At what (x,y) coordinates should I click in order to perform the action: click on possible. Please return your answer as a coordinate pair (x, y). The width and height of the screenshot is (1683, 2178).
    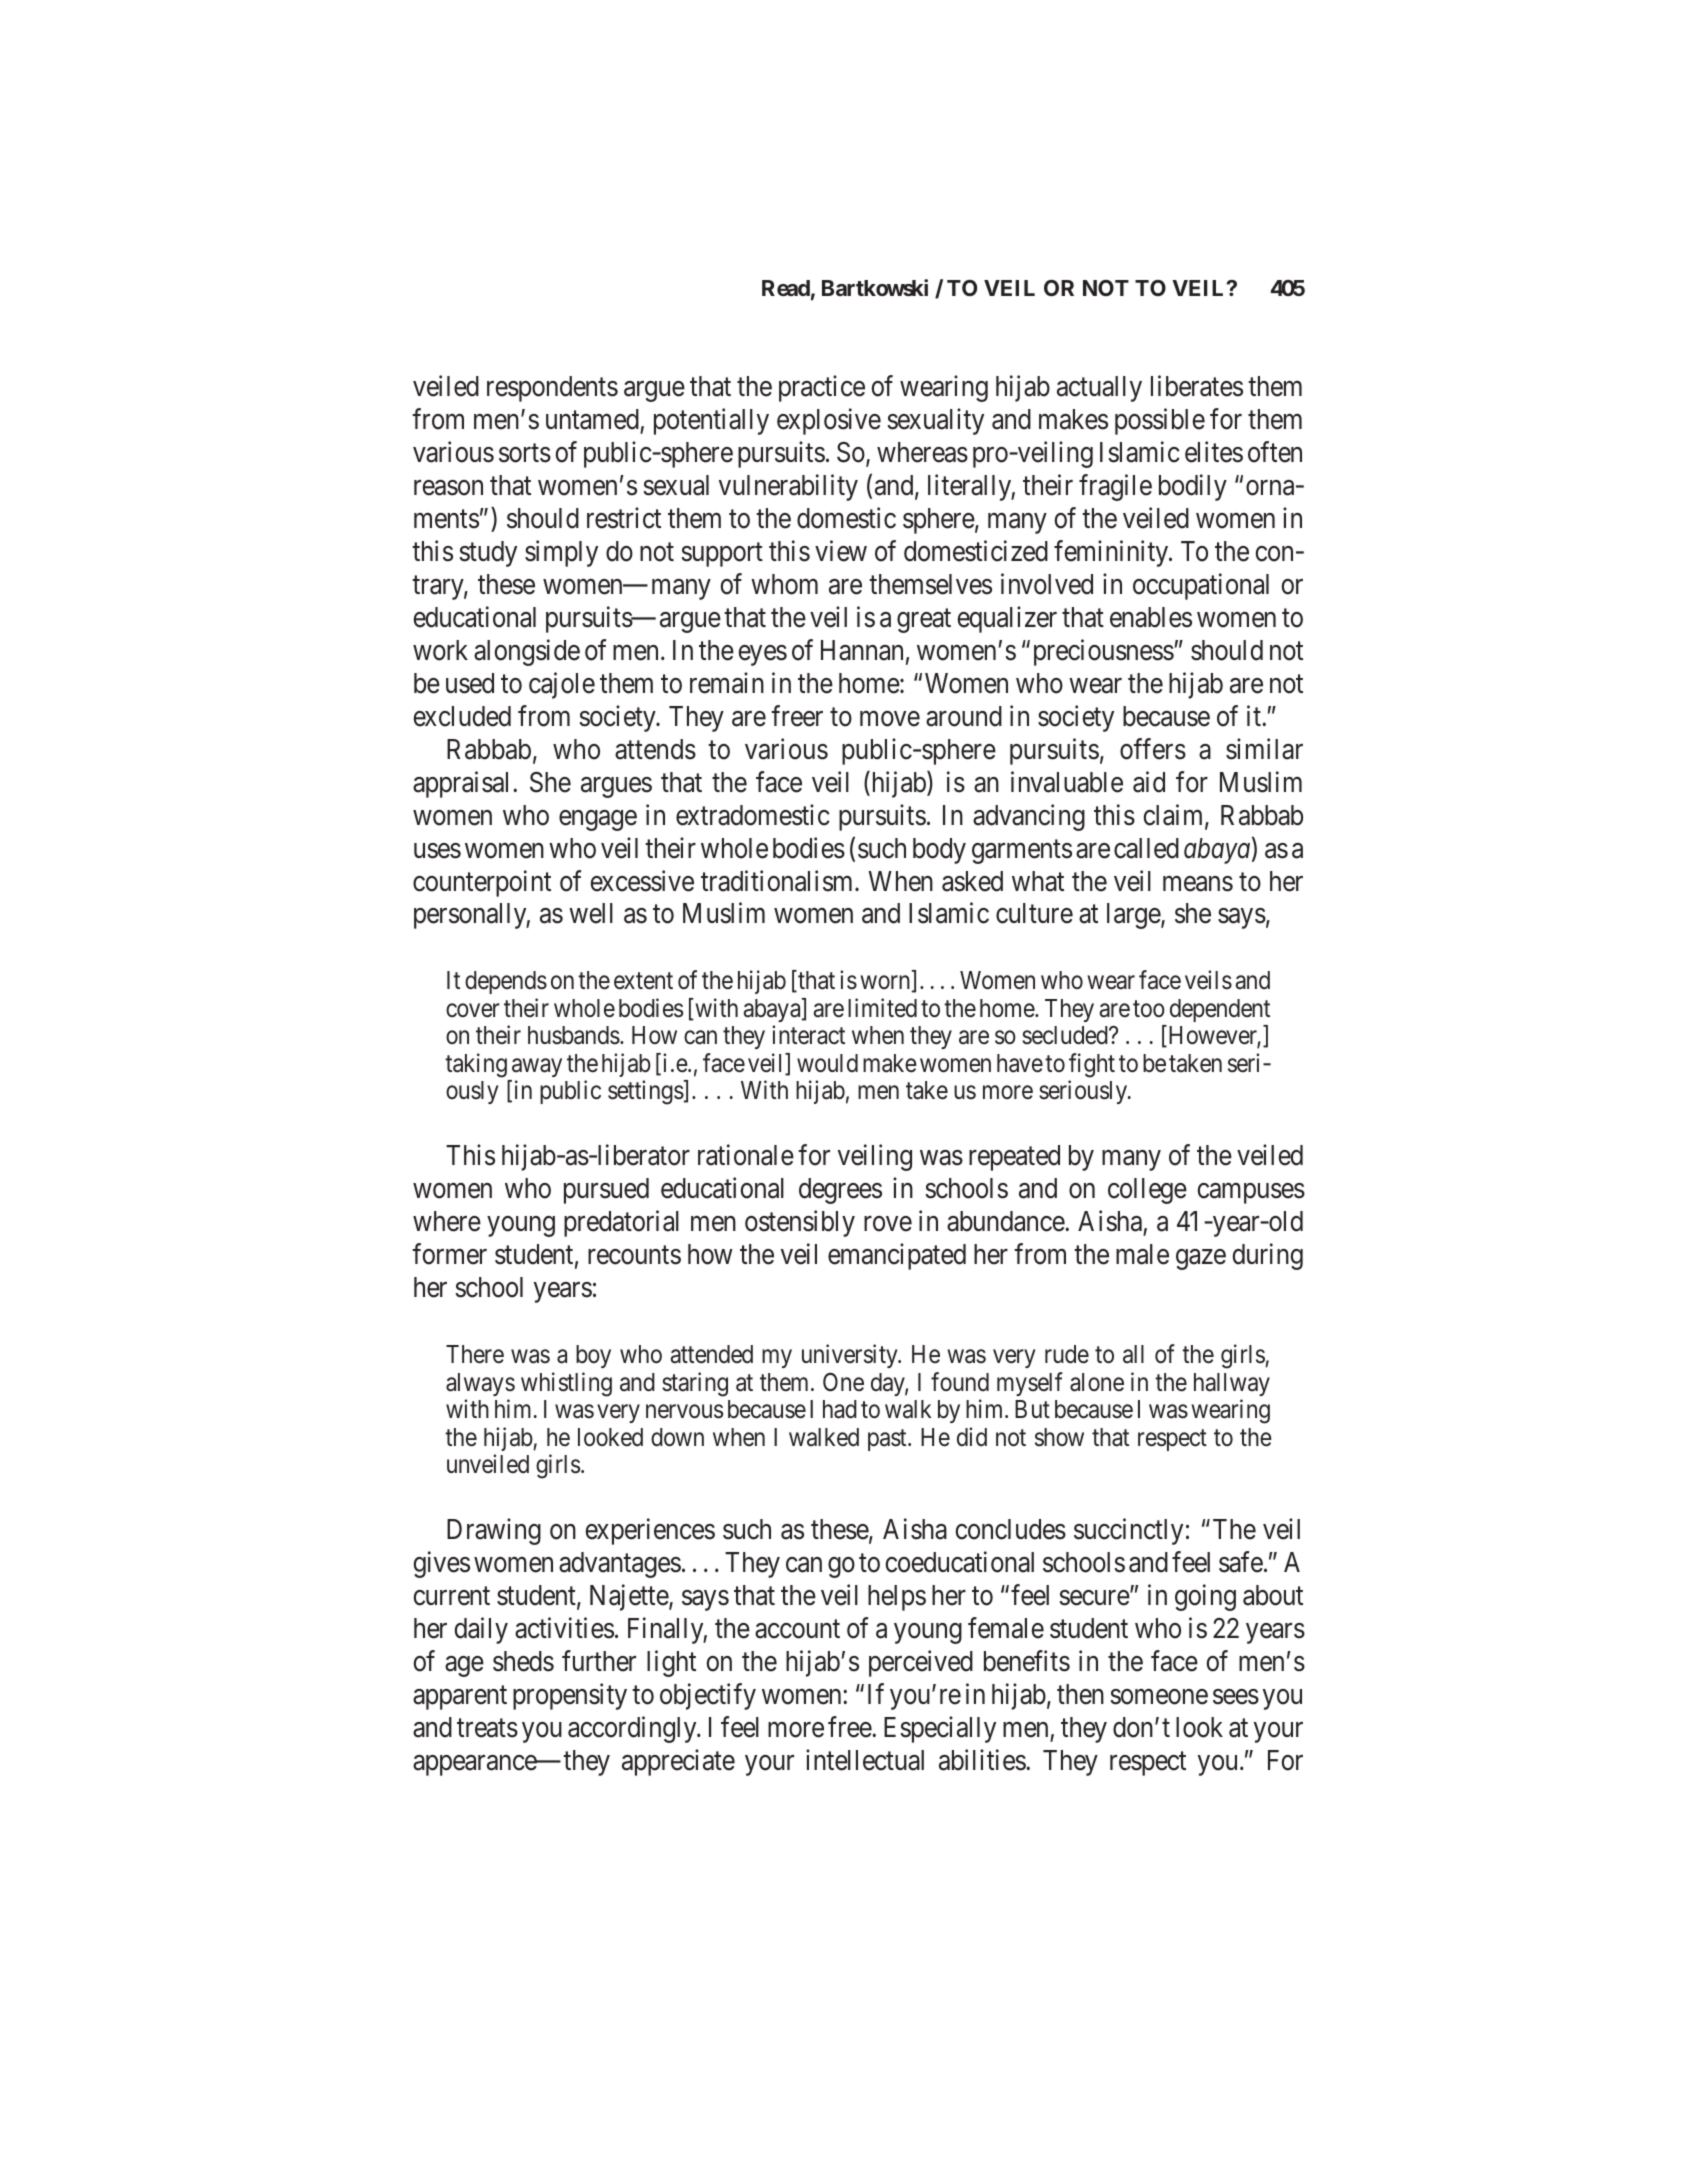
    Looking at the image, I should click on (1160, 421).
